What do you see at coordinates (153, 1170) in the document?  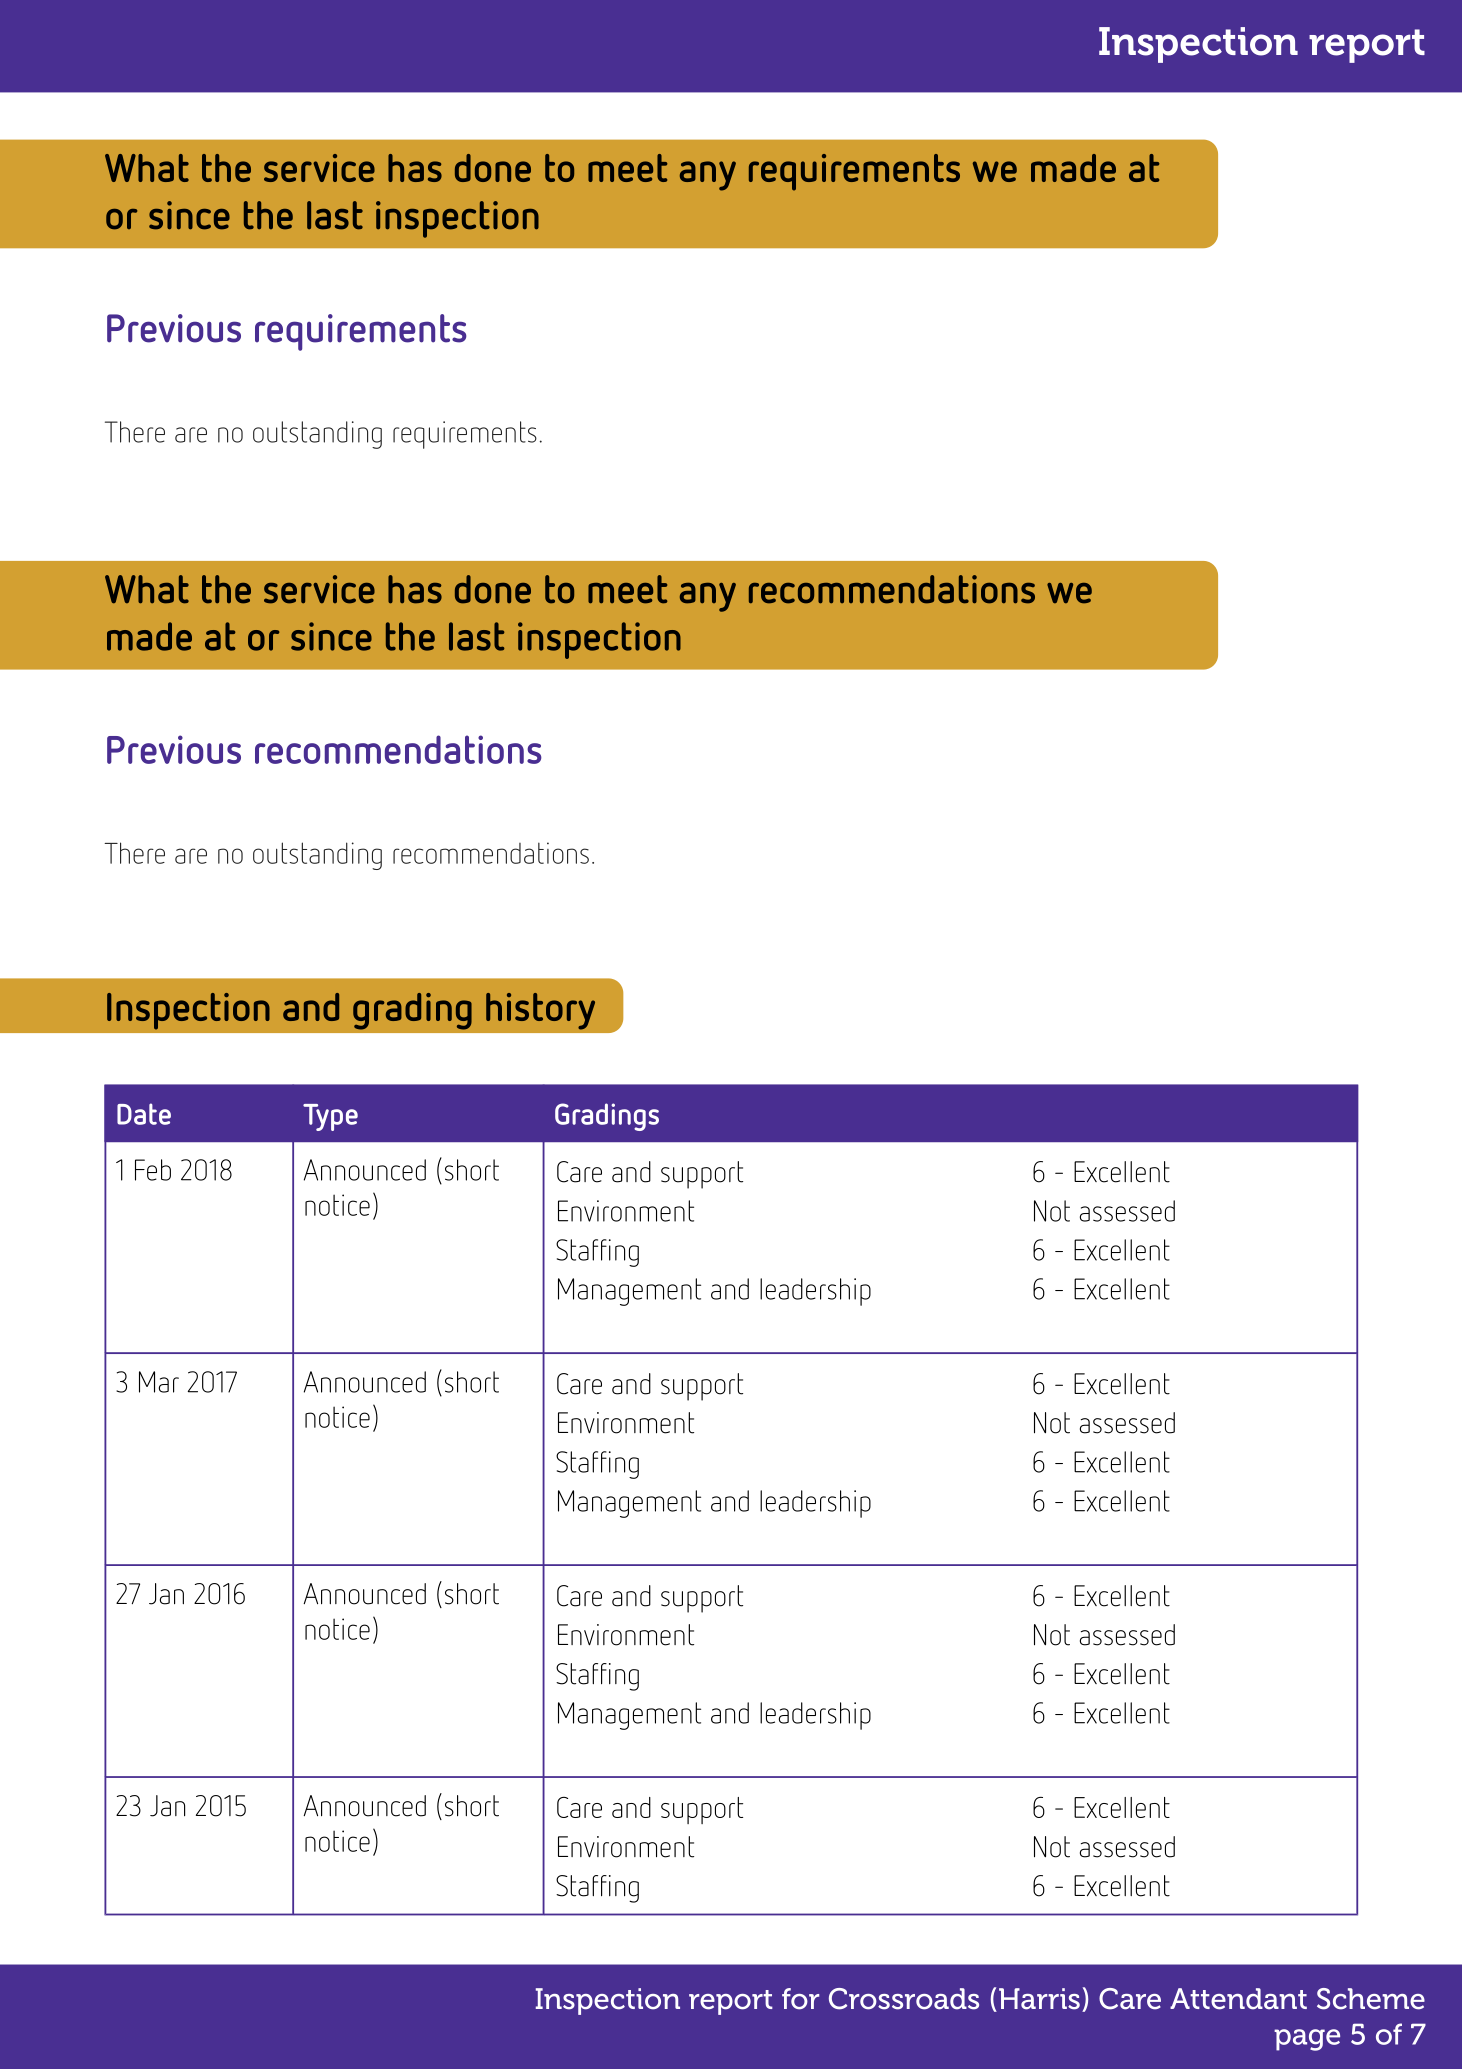 I see `Feb` at bounding box center [153, 1170].
